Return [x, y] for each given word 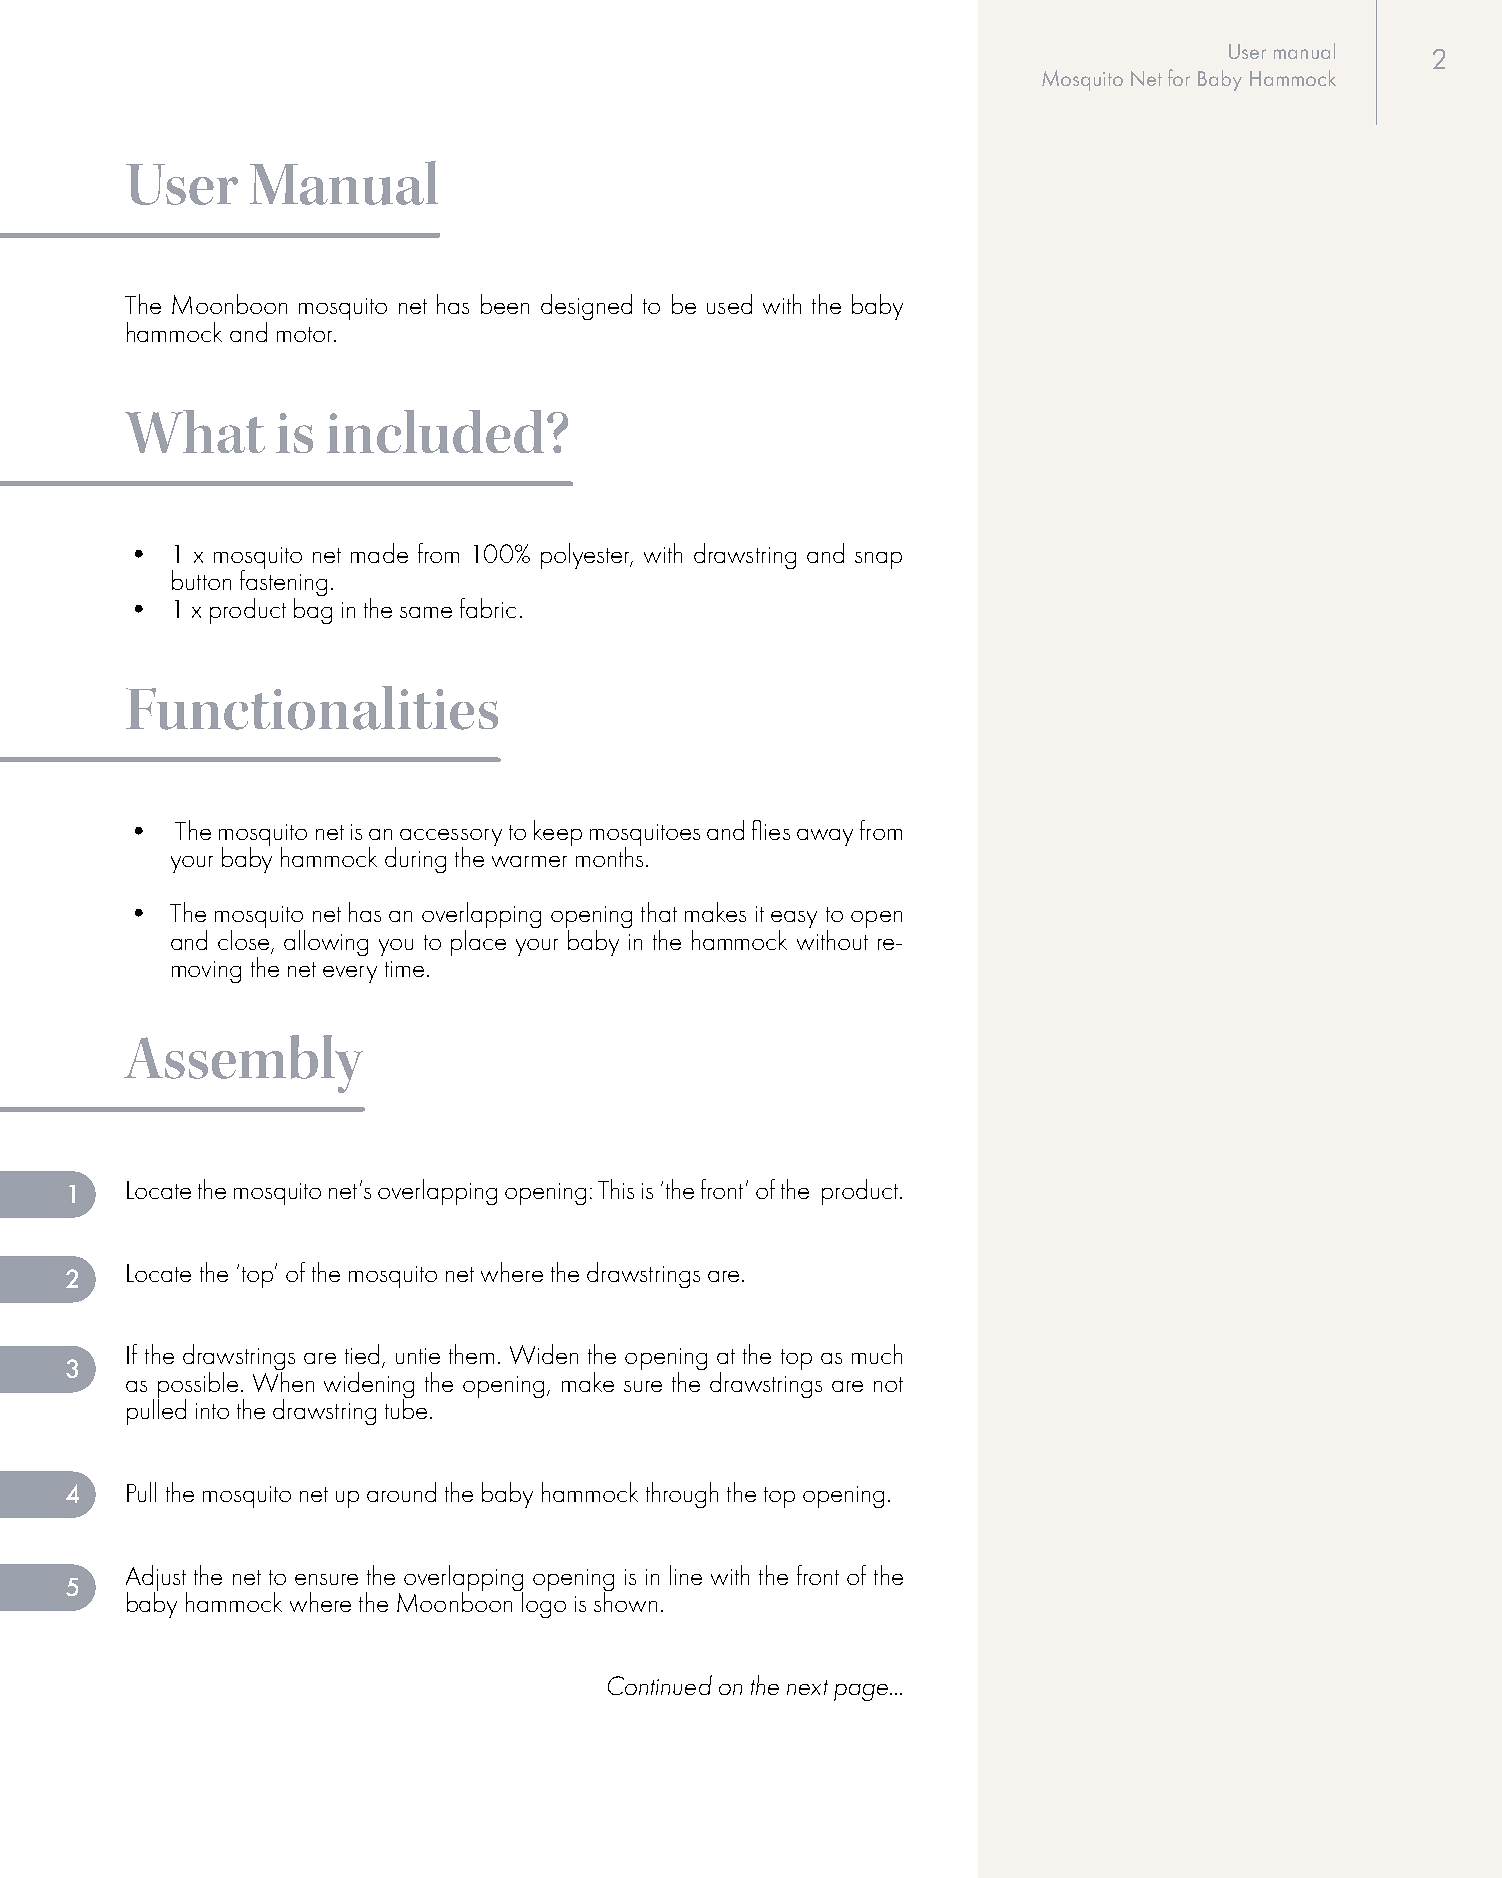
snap [878, 560]
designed [586, 307]
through [682, 1495]
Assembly [243, 1064]
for [1179, 77]
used [729, 304]
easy [794, 921]
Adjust [156, 1579]
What [195, 431]
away [825, 837]
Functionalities [312, 708]
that [659, 912]
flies [771, 830]
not [888, 1384]
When [283, 1380]
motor [306, 334]
